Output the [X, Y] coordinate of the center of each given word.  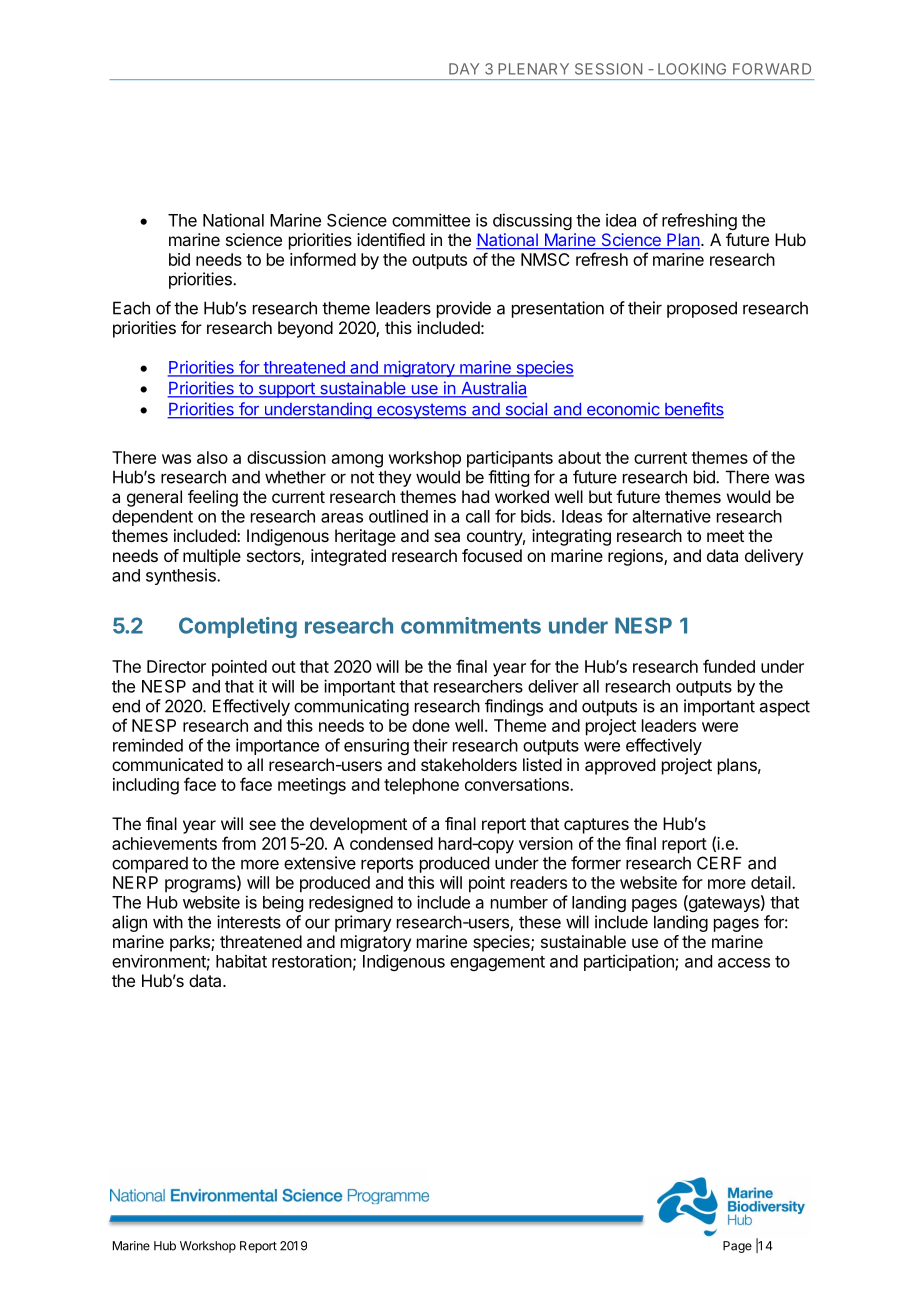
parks [191, 943]
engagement [497, 963]
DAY [464, 69]
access [744, 963]
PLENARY [533, 69]
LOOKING [692, 69]
